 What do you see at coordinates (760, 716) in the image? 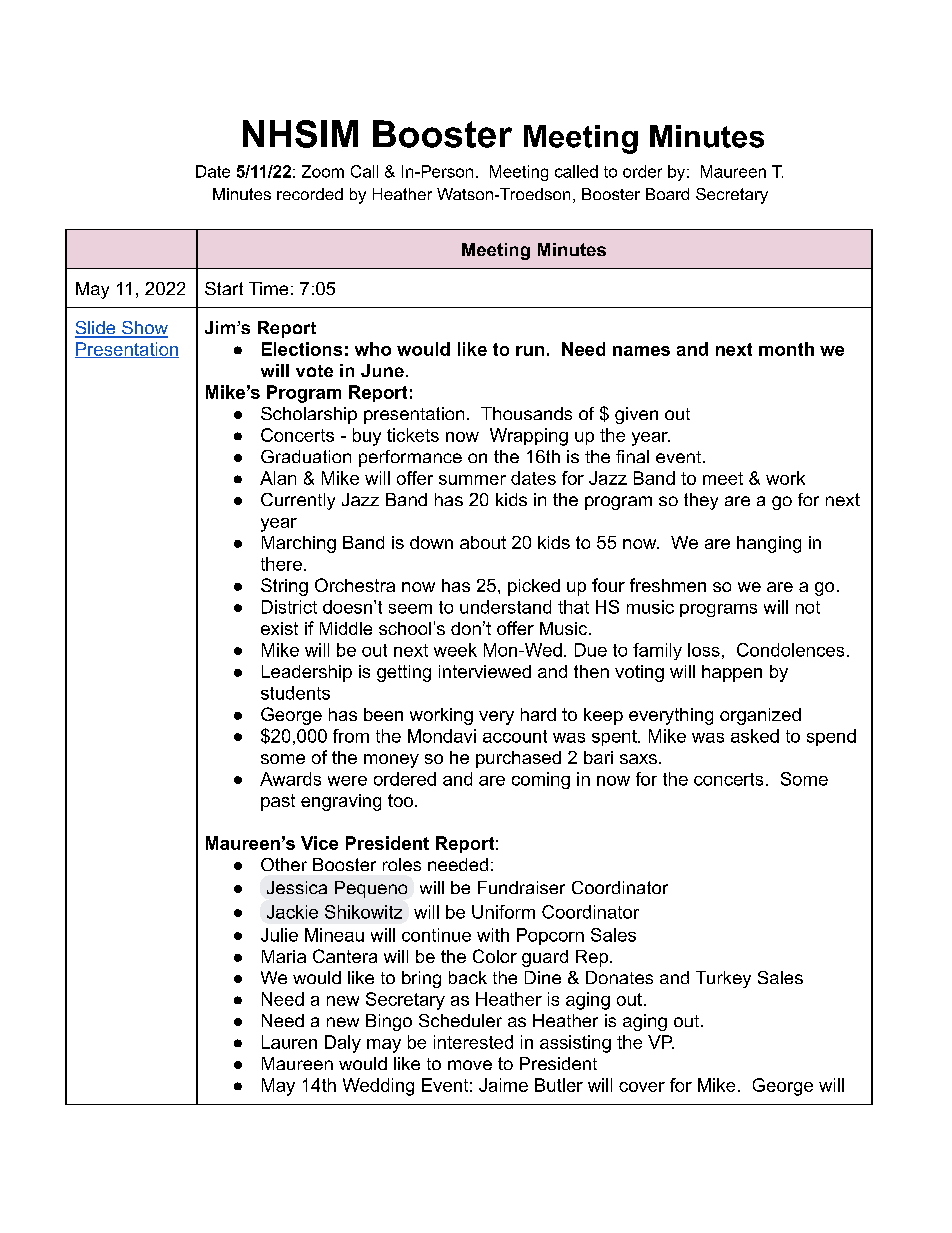
I see `organized` at bounding box center [760, 716].
